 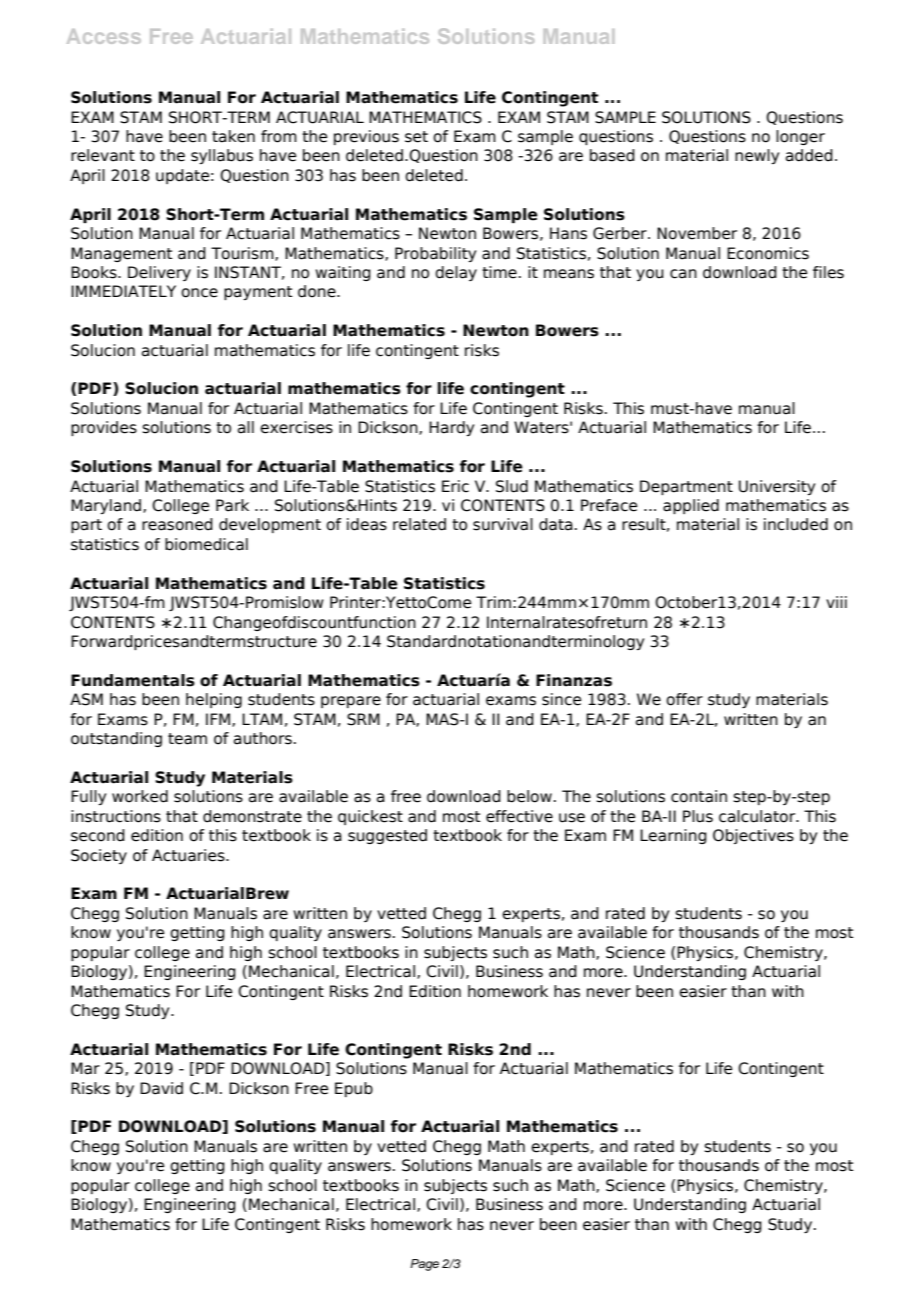 I want to click on offer, so click(x=684, y=699).
